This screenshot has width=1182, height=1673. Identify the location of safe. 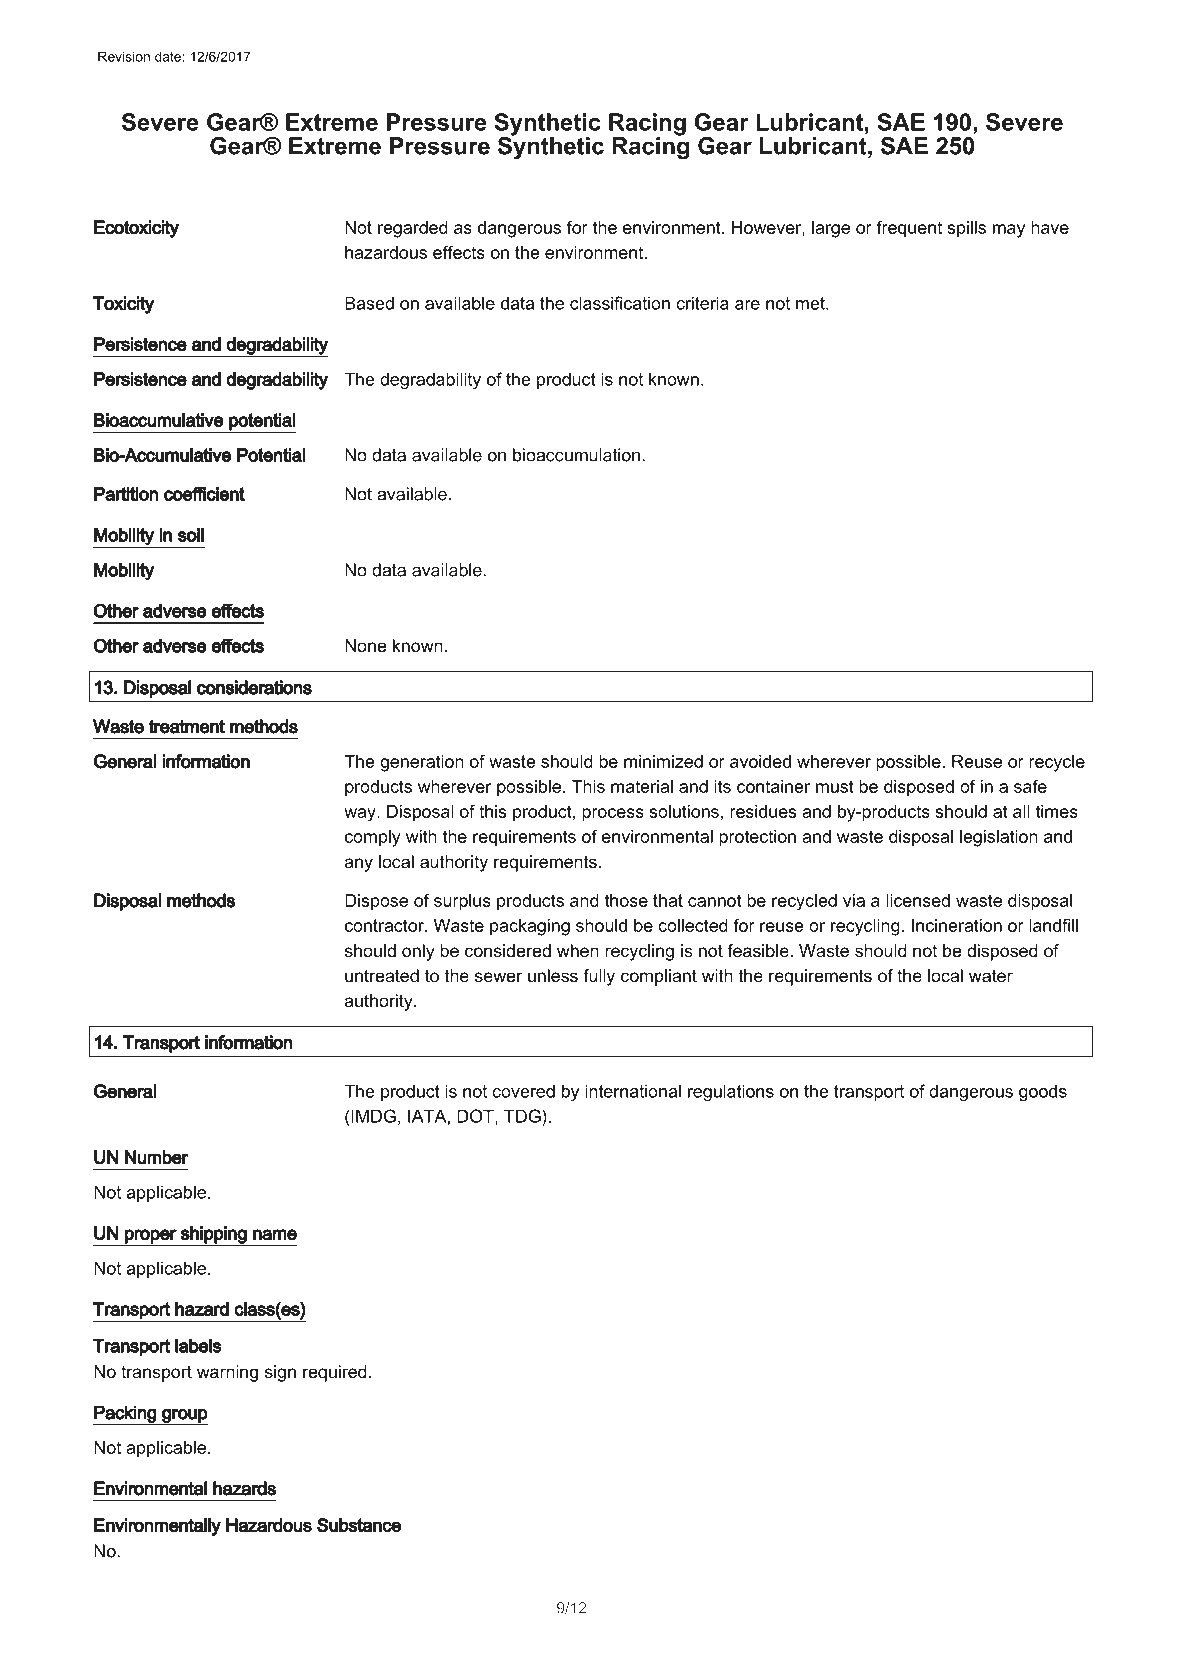
(1030, 786).
